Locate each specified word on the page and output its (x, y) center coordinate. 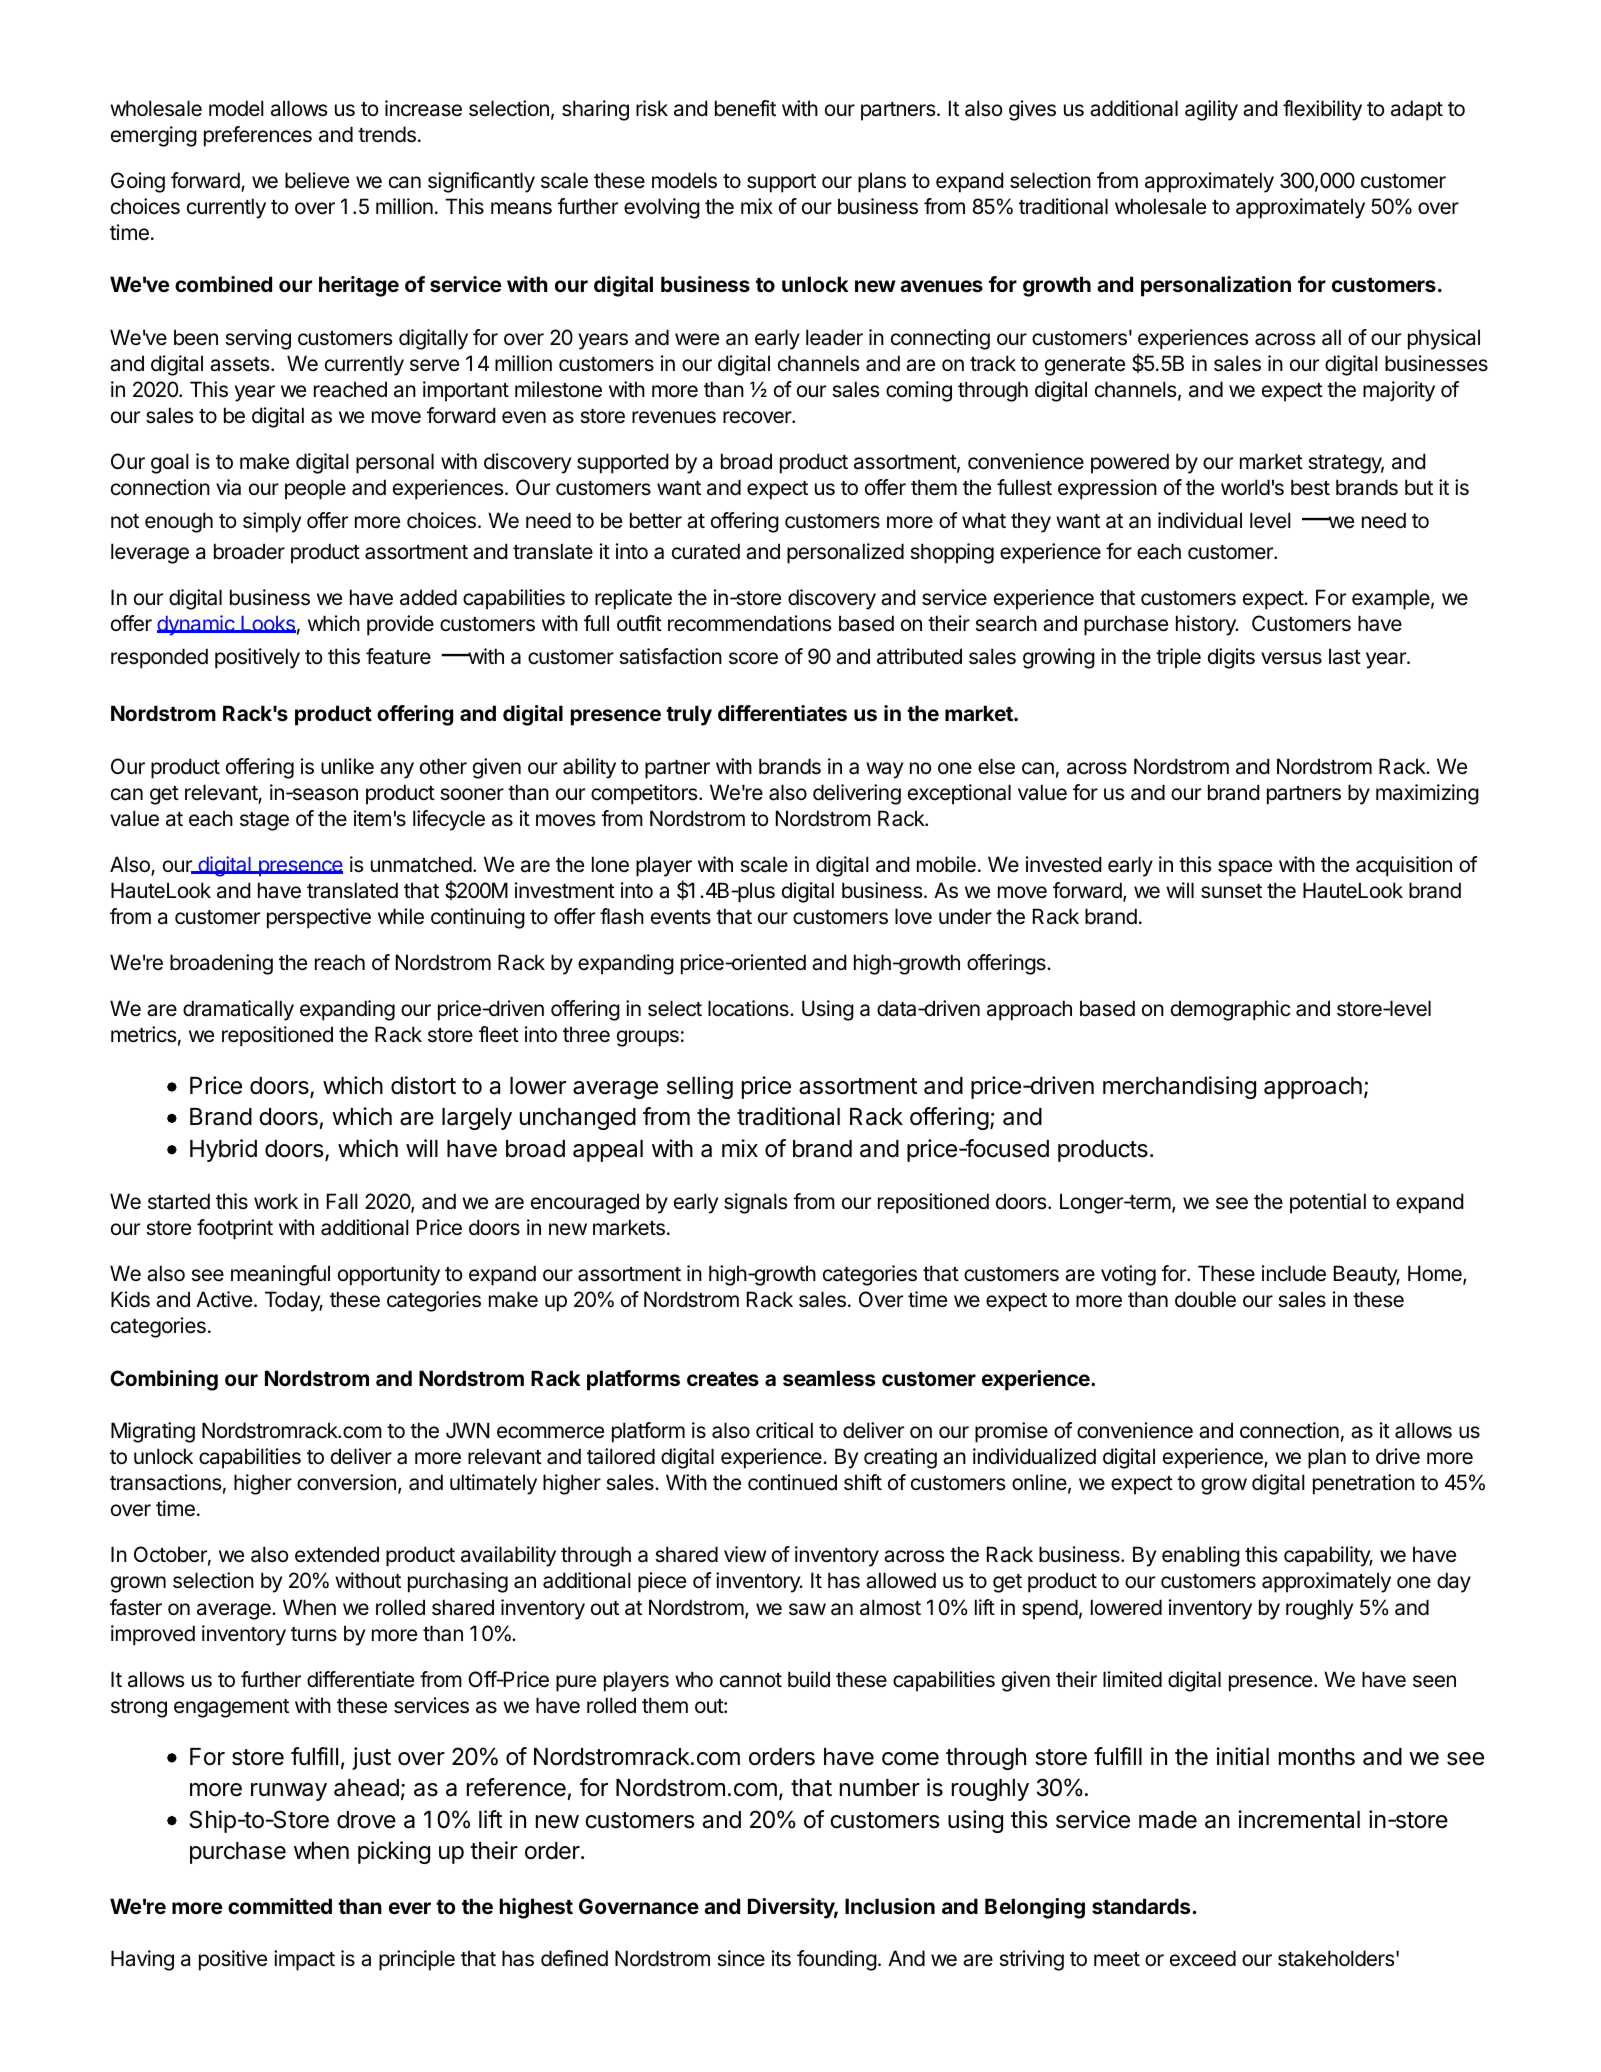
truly (689, 715)
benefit (745, 108)
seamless (829, 1378)
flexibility (1322, 110)
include (1294, 1273)
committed (280, 1906)
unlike (347, 766)
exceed (1203, 1958)
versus (1291, 658)
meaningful (280, 1275)
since (741, 1958)
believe (317, 180)
